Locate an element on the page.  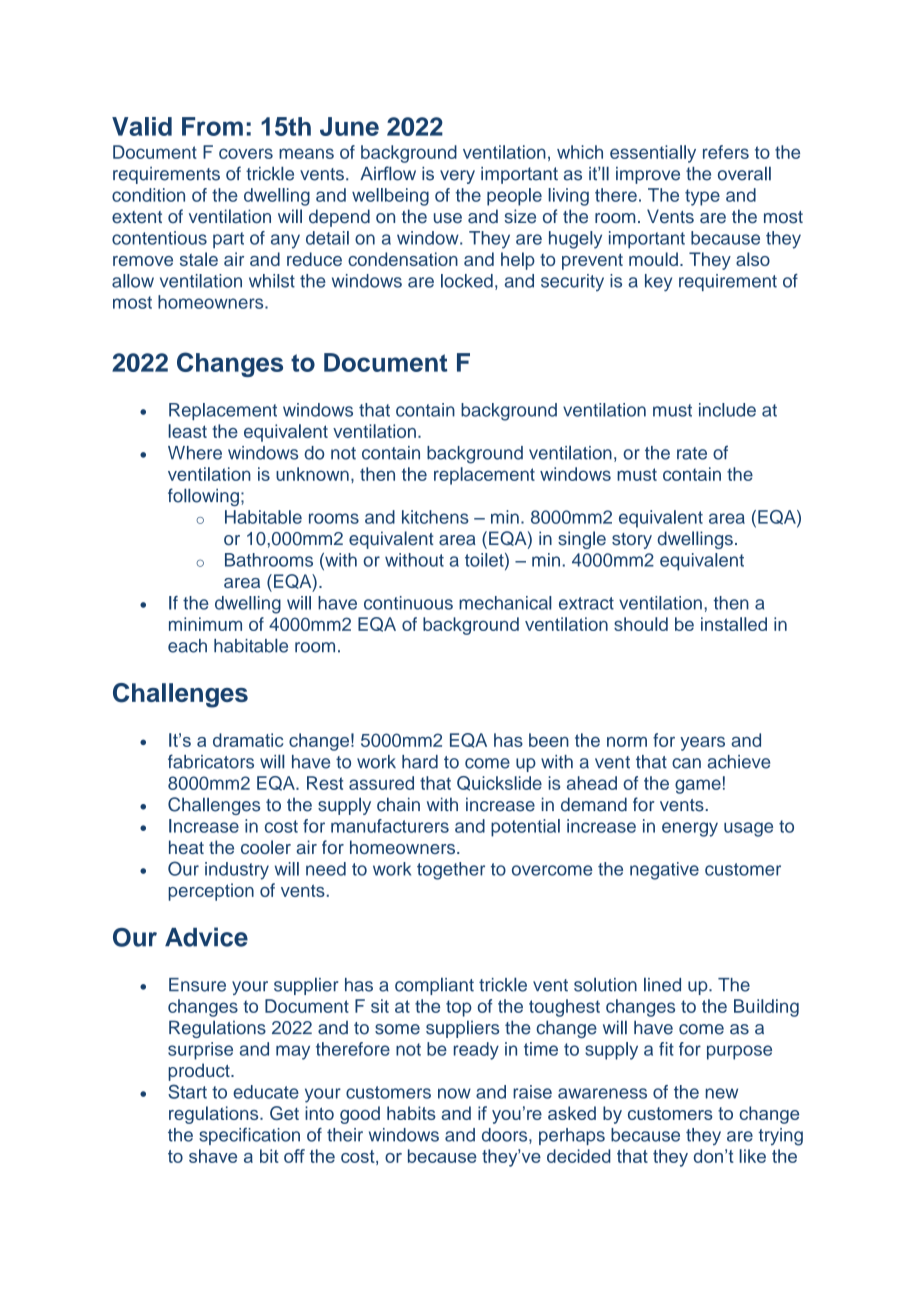
covers is located at coordinates (246, 153).
